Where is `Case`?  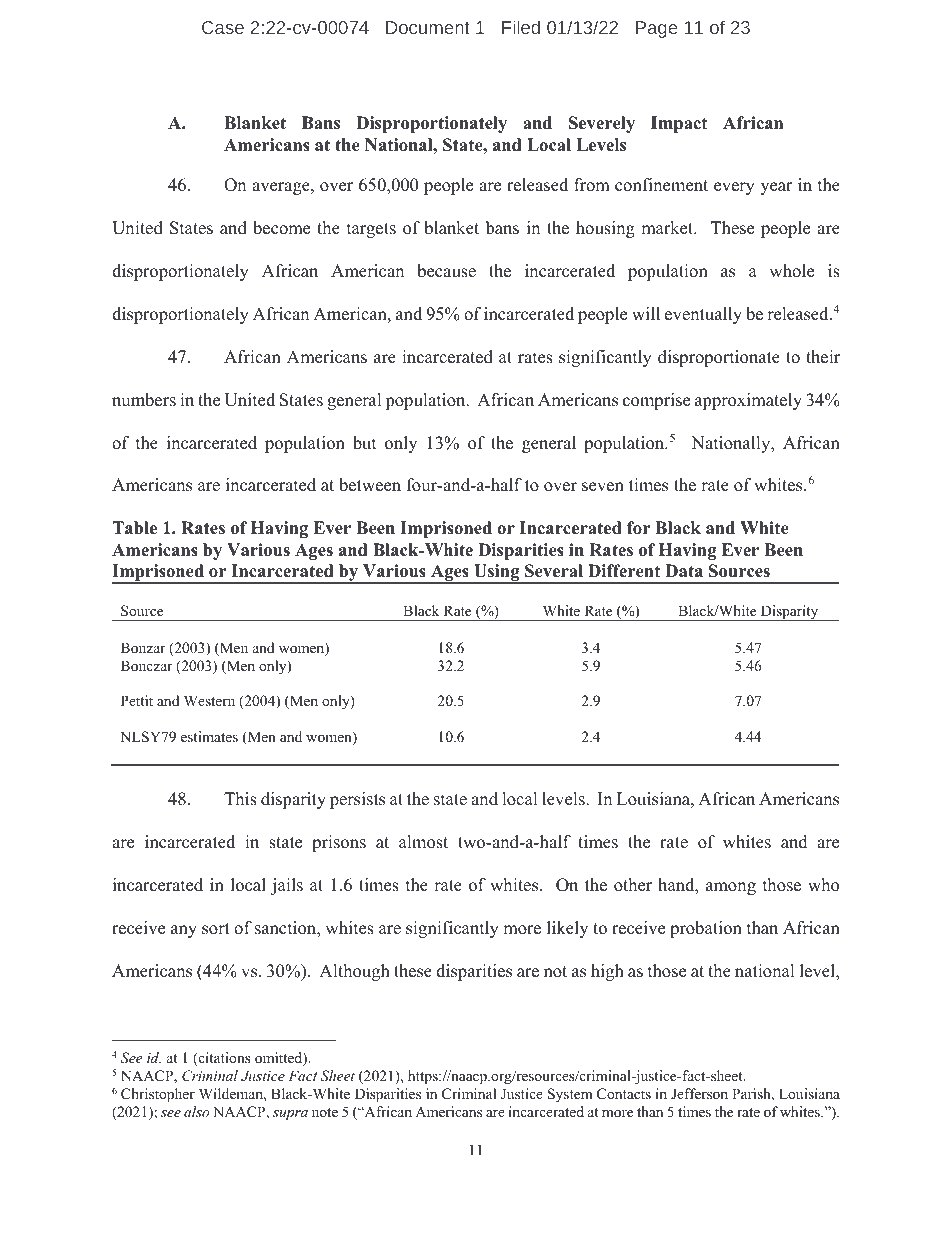
Case is located at coordinates (223, 27).
